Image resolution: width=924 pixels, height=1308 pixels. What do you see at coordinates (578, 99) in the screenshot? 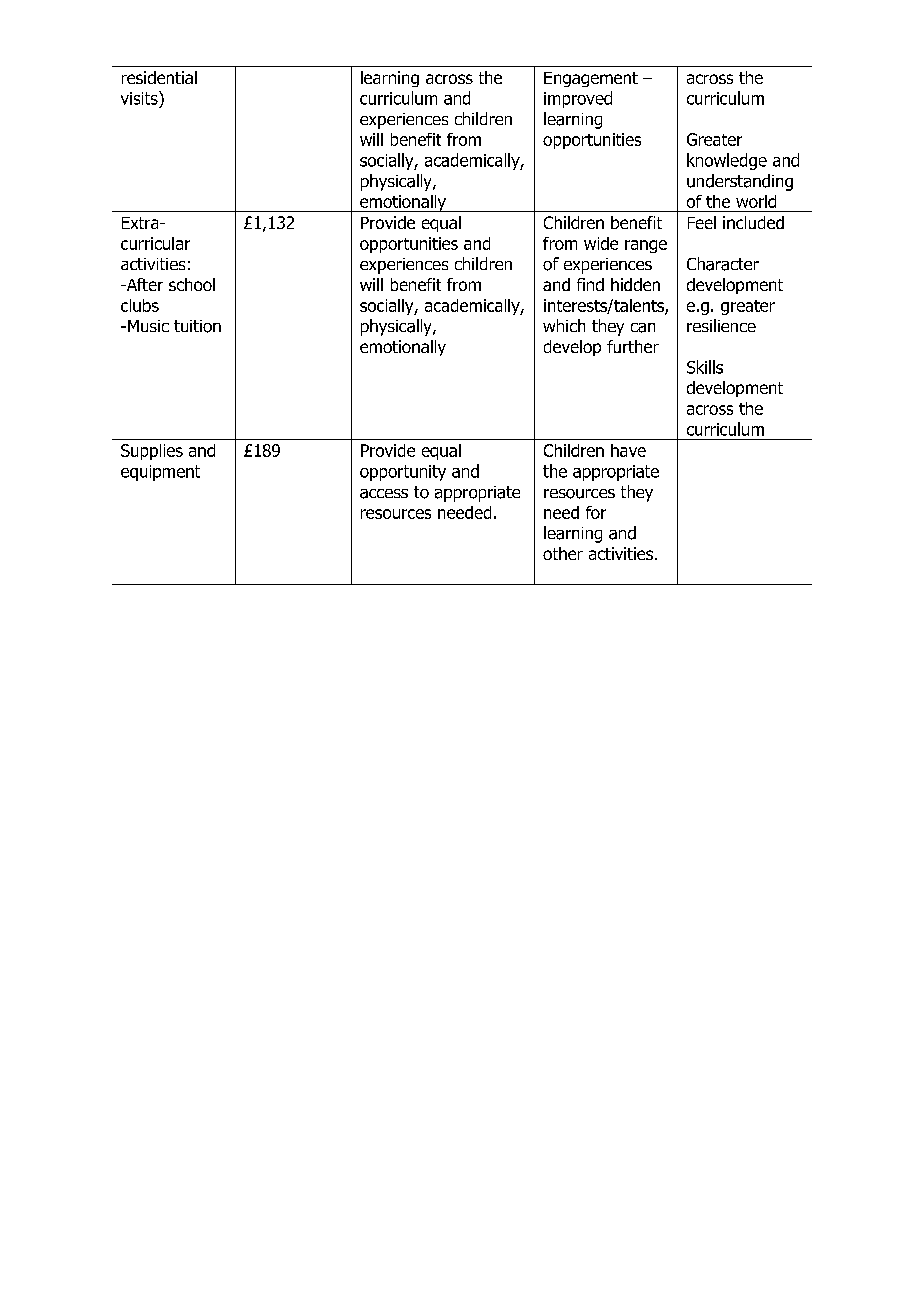
I see `improved` at bounding box center [578, 99].
